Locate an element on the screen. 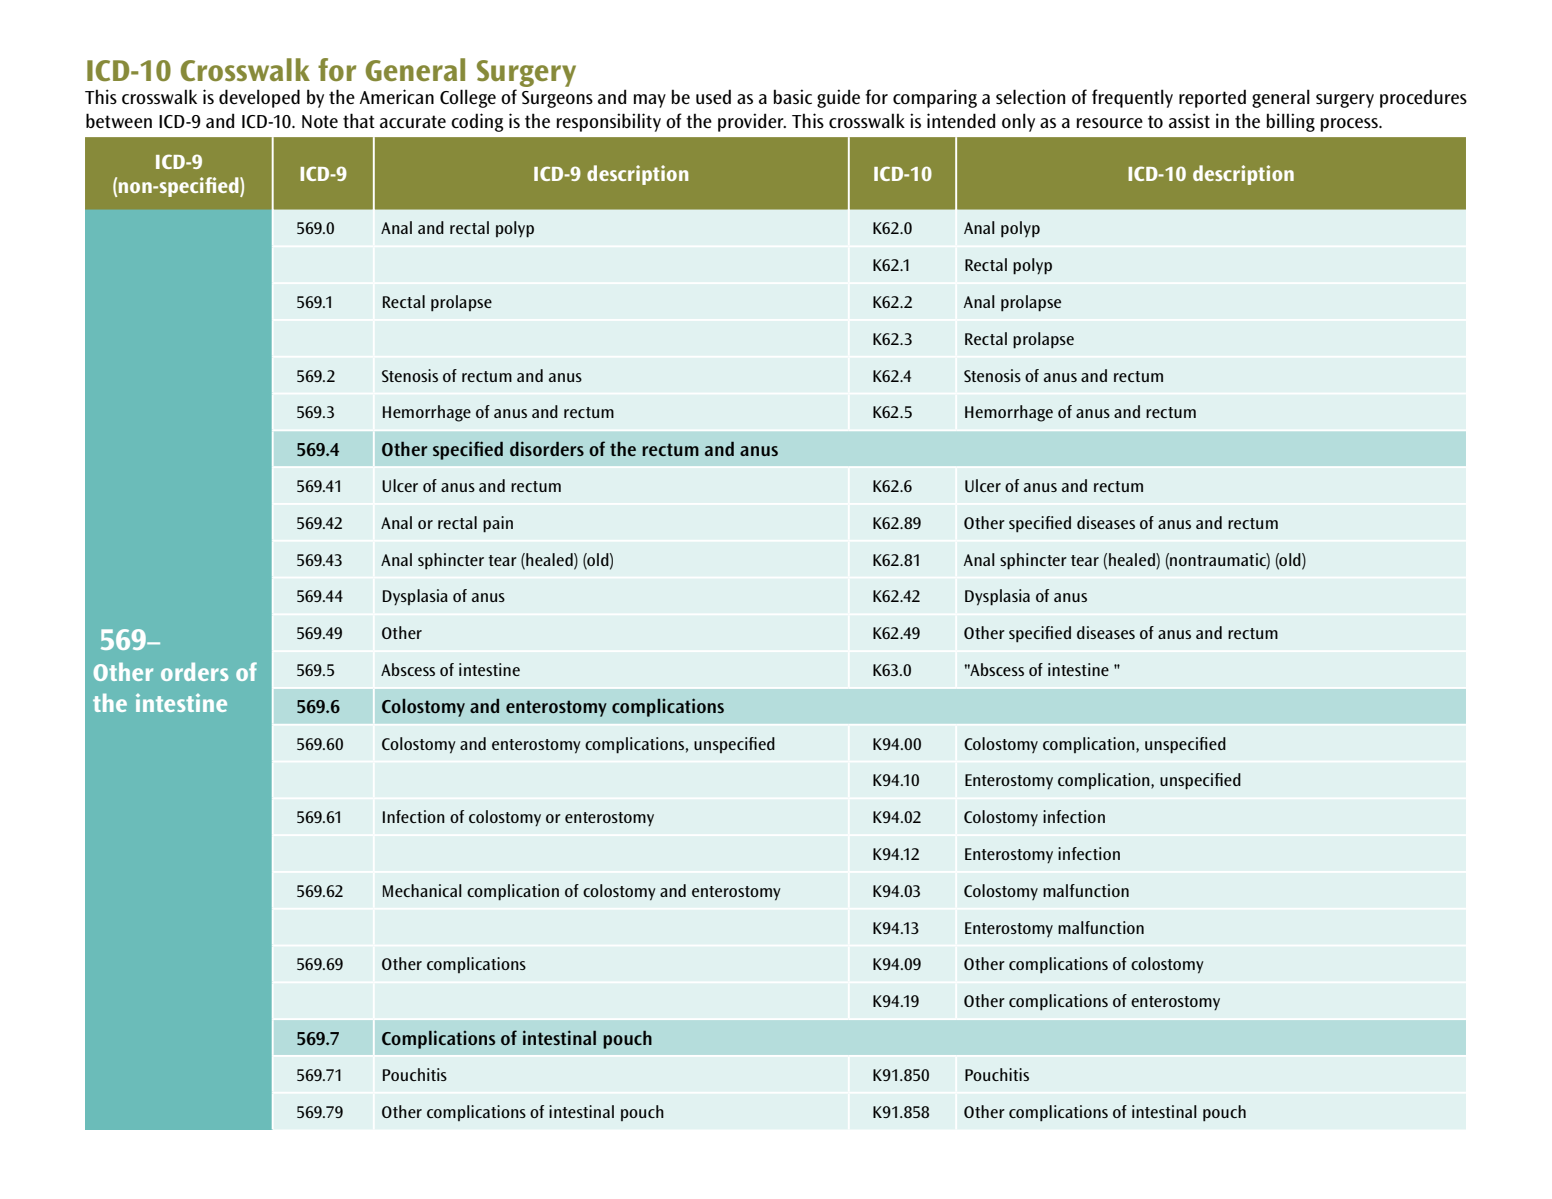 The width and height of the screenshot is (1552, 1199). pain is located at coordinates (498, 524).
